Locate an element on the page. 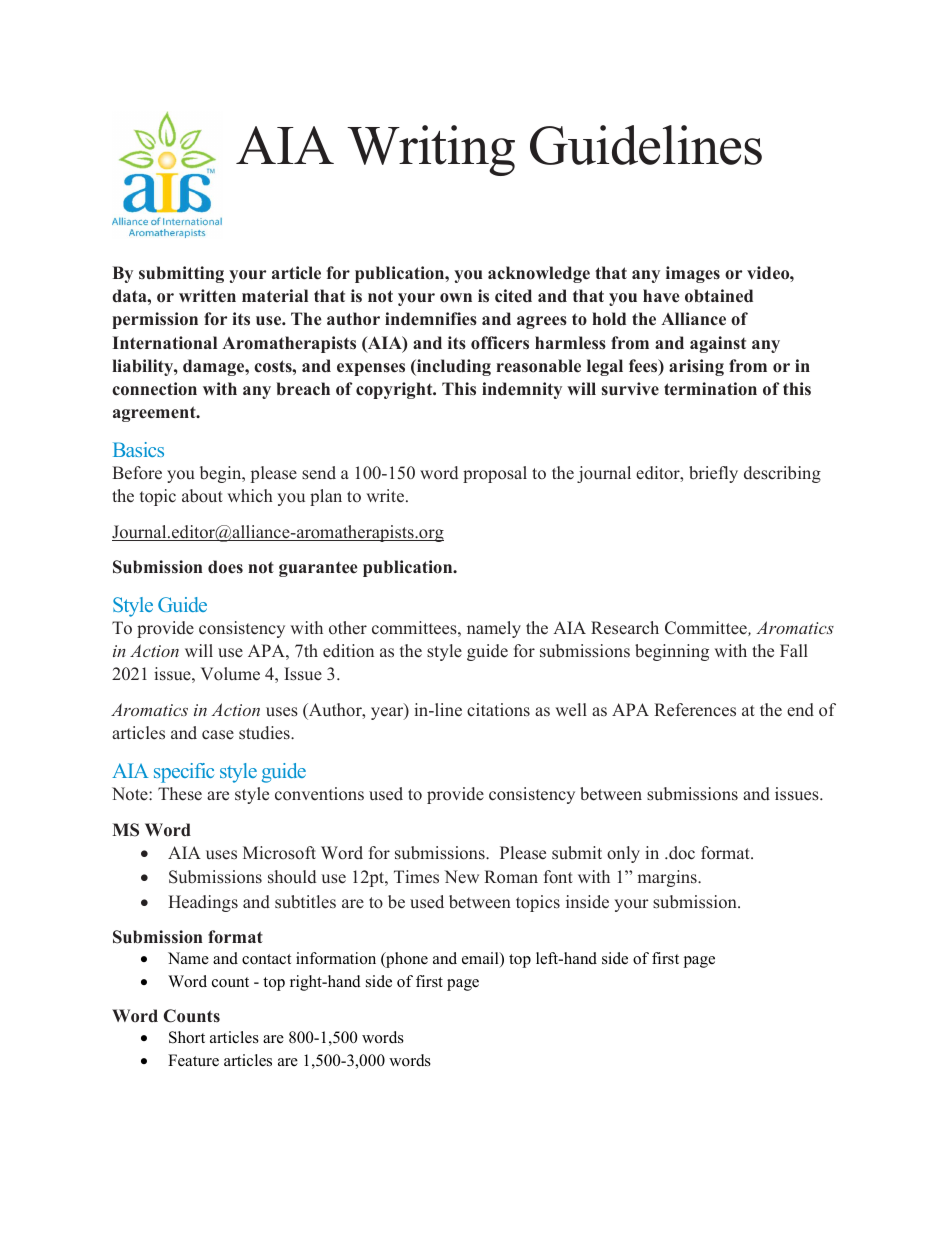 The width and height of the document is (952, 1233). References is located at coordinates (695, 710).
